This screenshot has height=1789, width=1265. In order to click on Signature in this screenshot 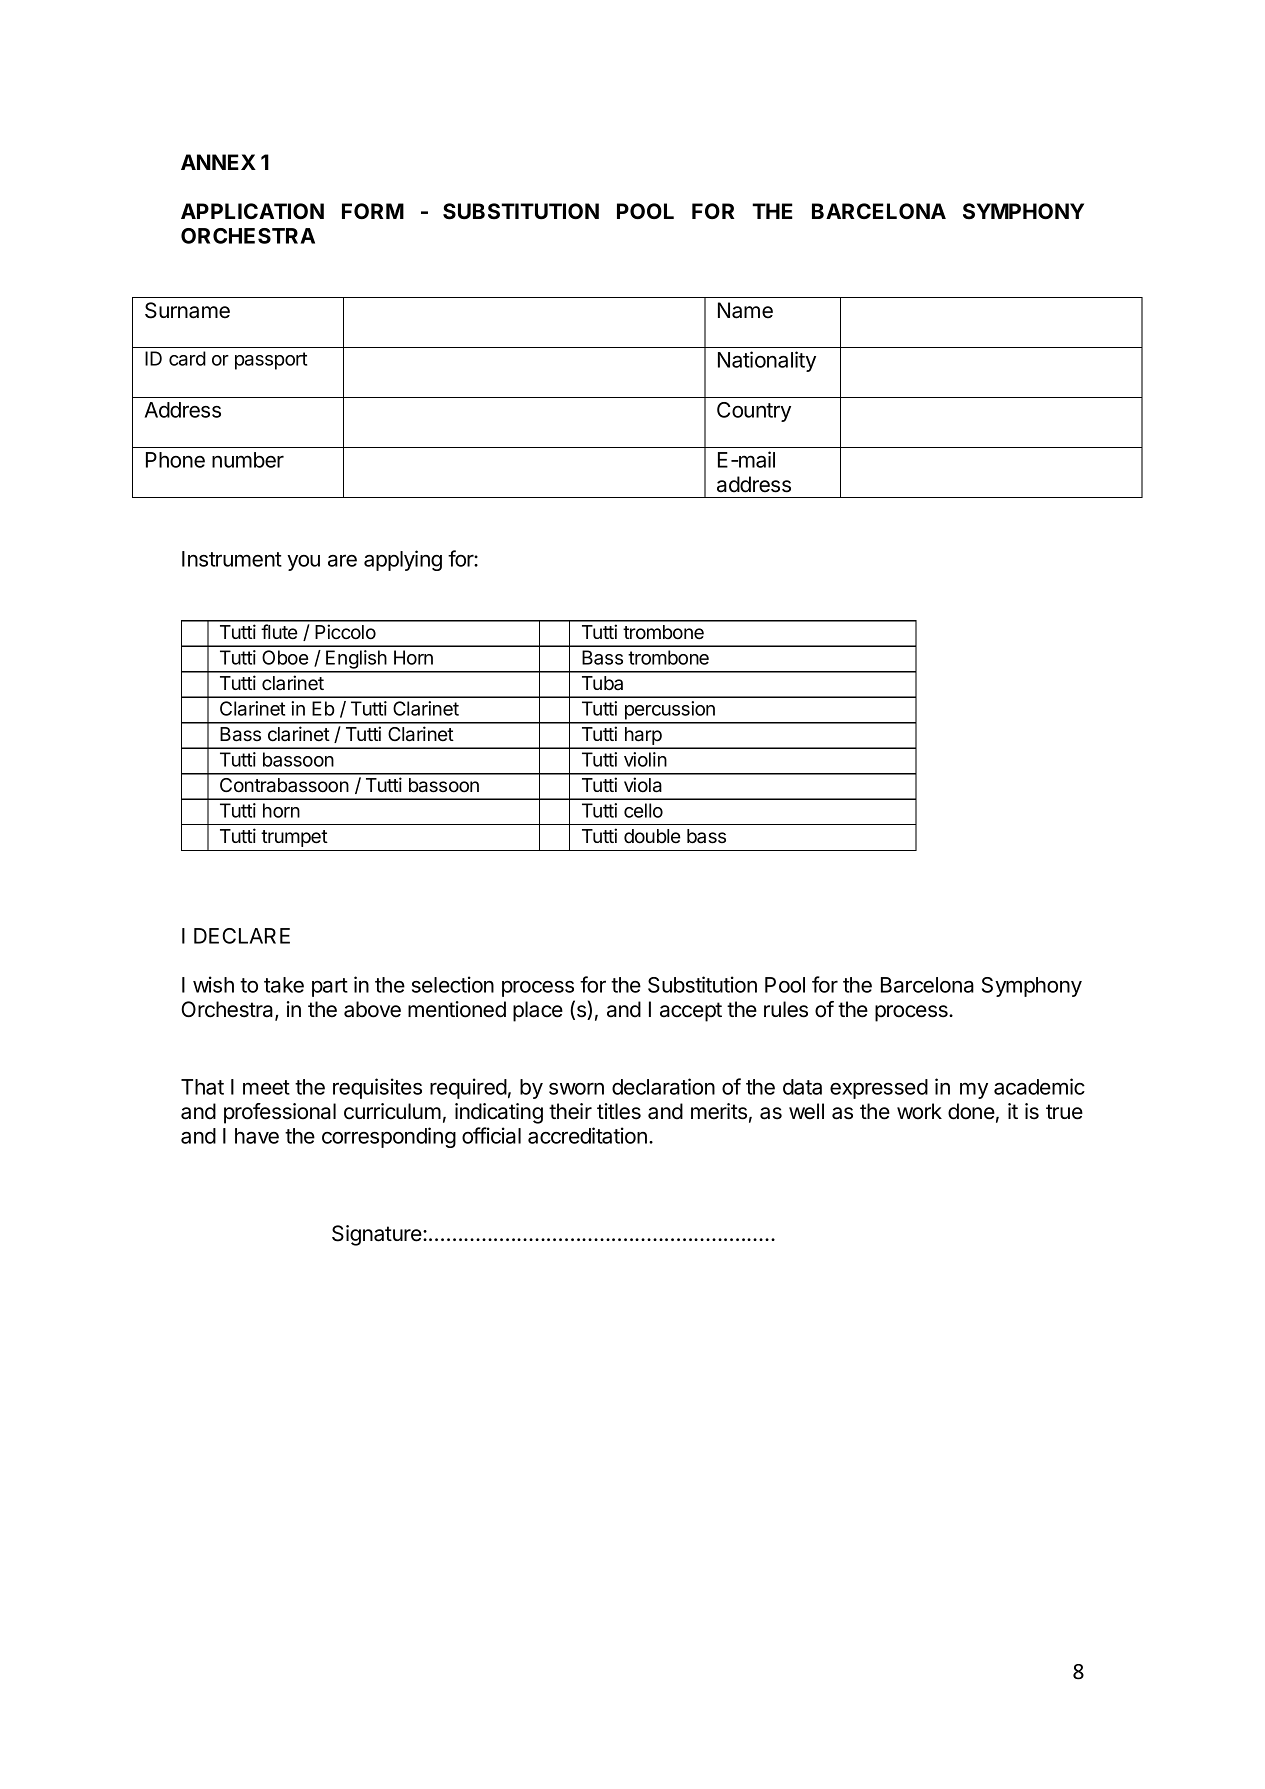, I will do `click(378, 1235)`.
